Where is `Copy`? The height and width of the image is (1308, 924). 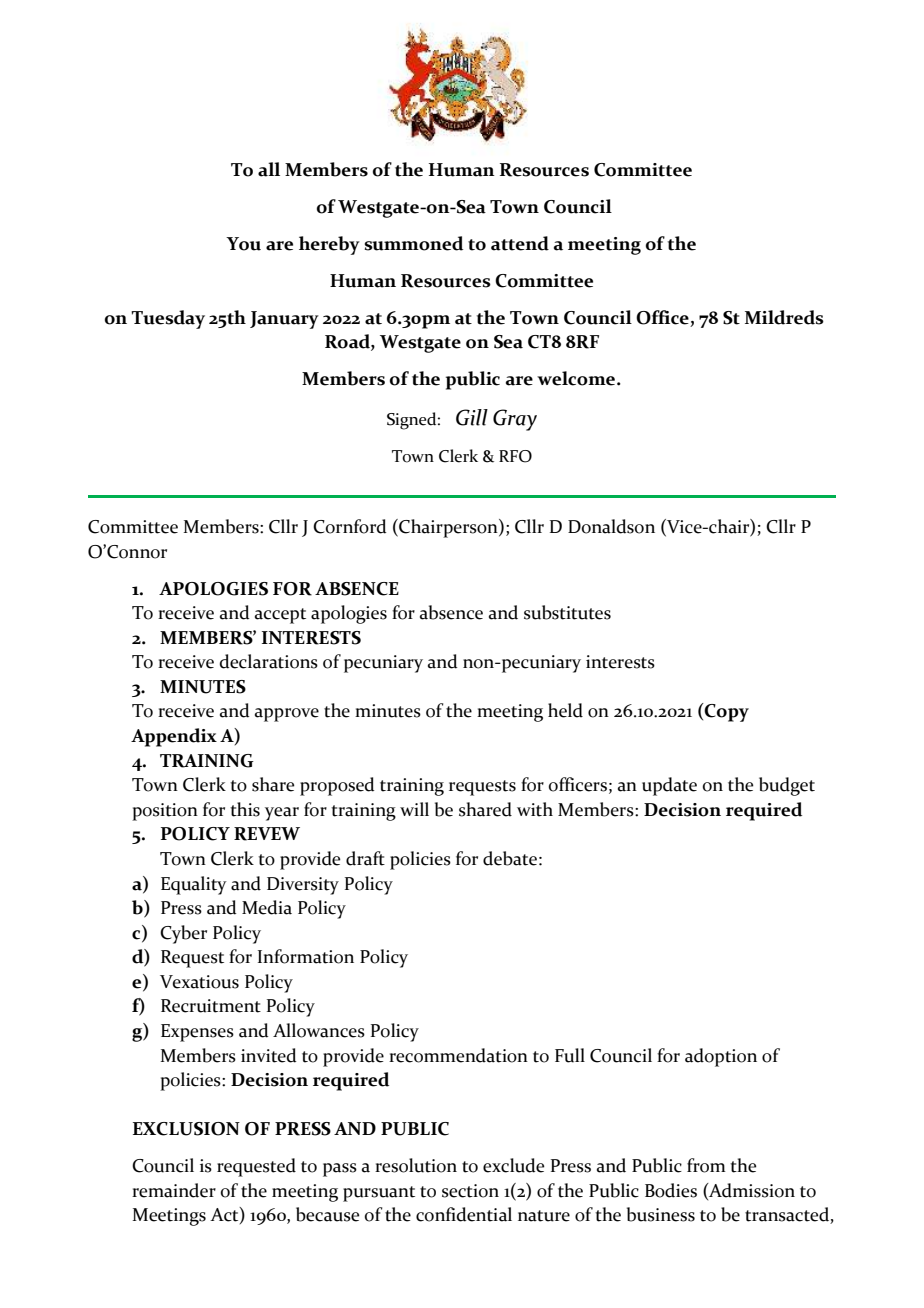 Copy is located at coordinates (726, 712).
